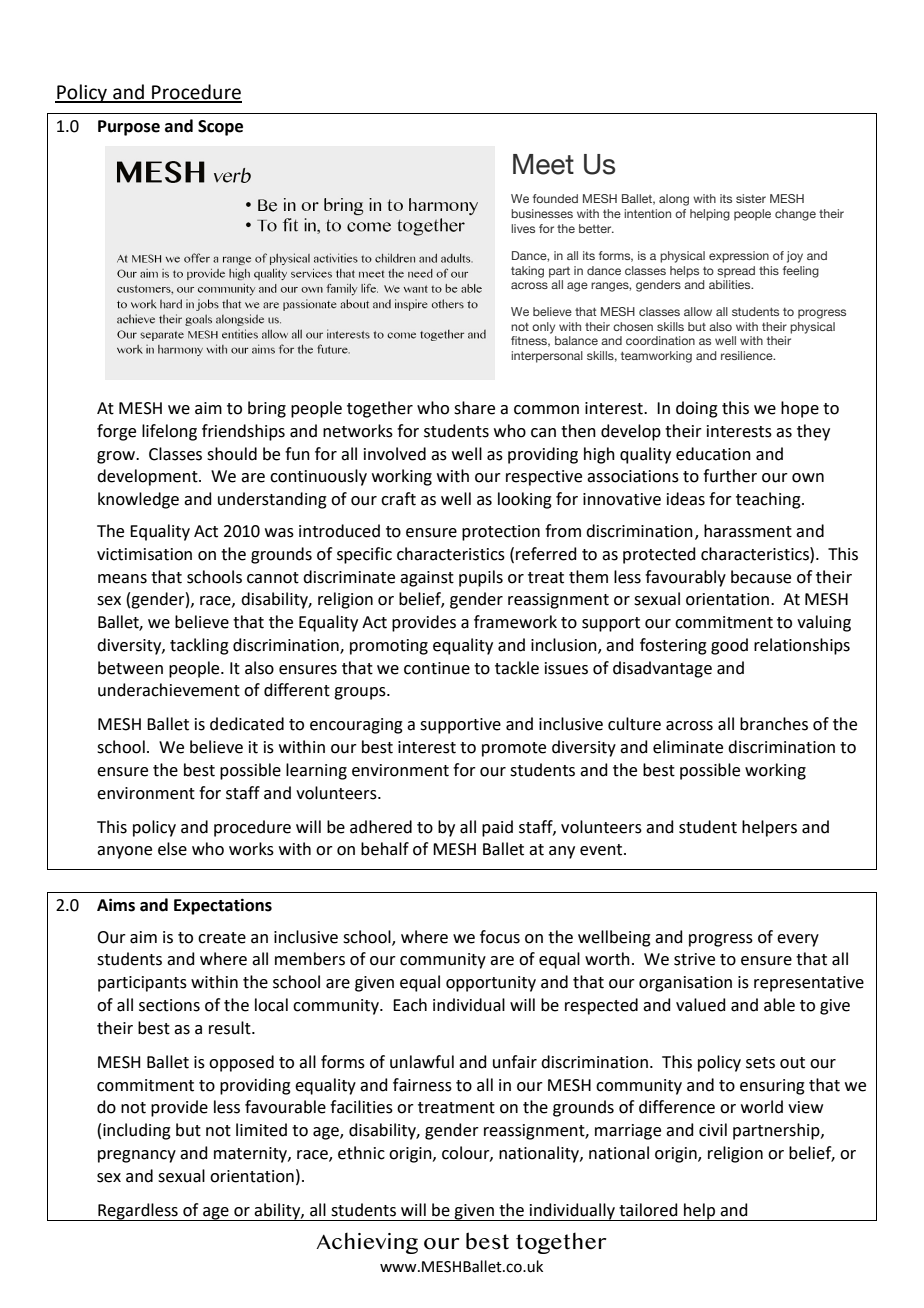 The image size is (924, 1308). I want to click on bring, so click(267, 409).
